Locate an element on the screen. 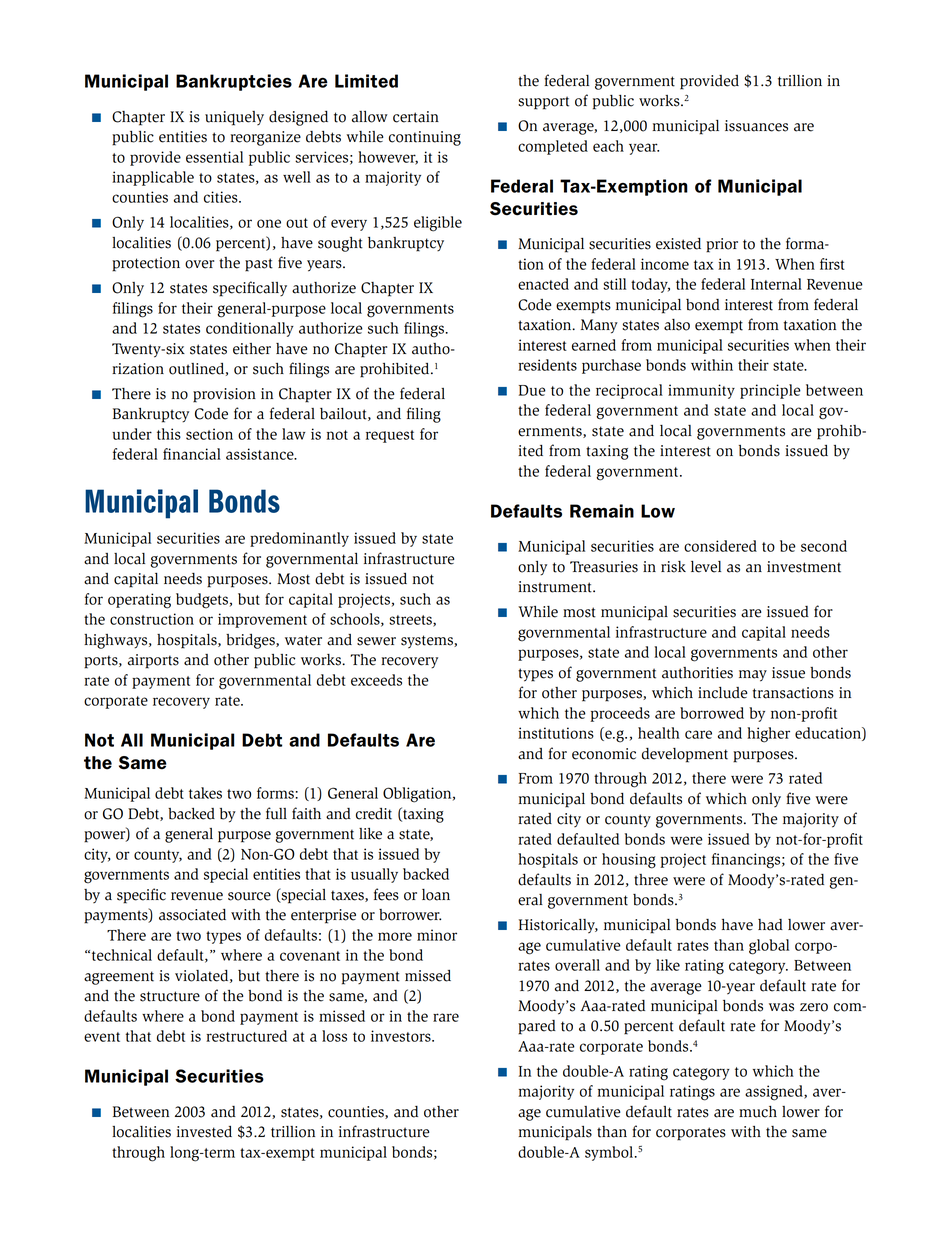  include is located at coordinates (723, 693).
